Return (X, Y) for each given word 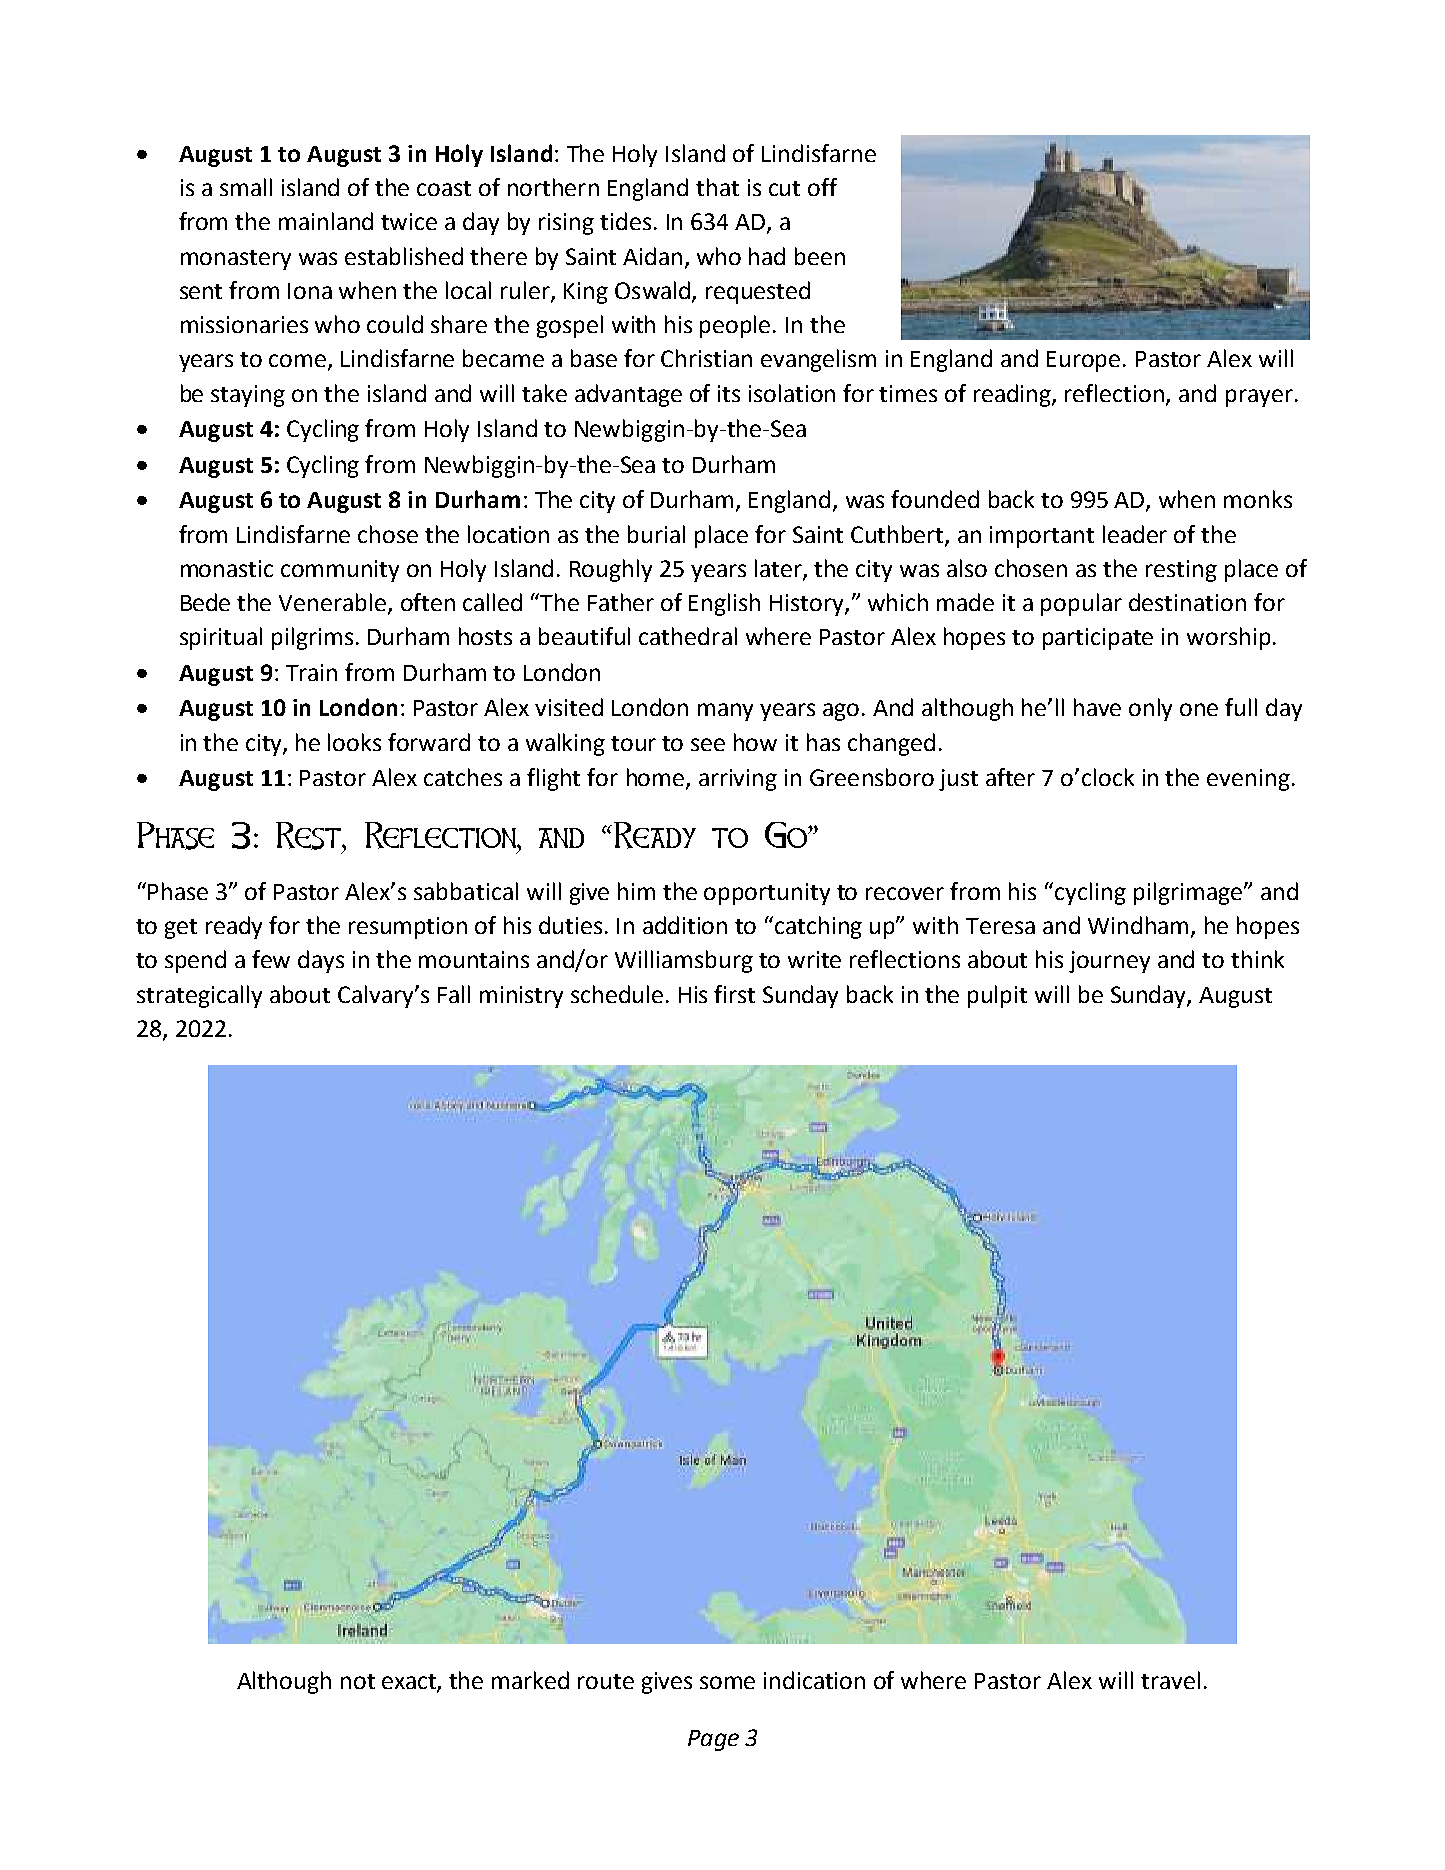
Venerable (334, 603)
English (724, 604)
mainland (326, 221)
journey (1109, 962)
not (358, 1681)
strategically (199, 996)
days (321, 961)
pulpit (997, 996)
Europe (1083, 361)
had (767, 256)
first (734, 994)
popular (1081, 604)
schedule (617, 994)
